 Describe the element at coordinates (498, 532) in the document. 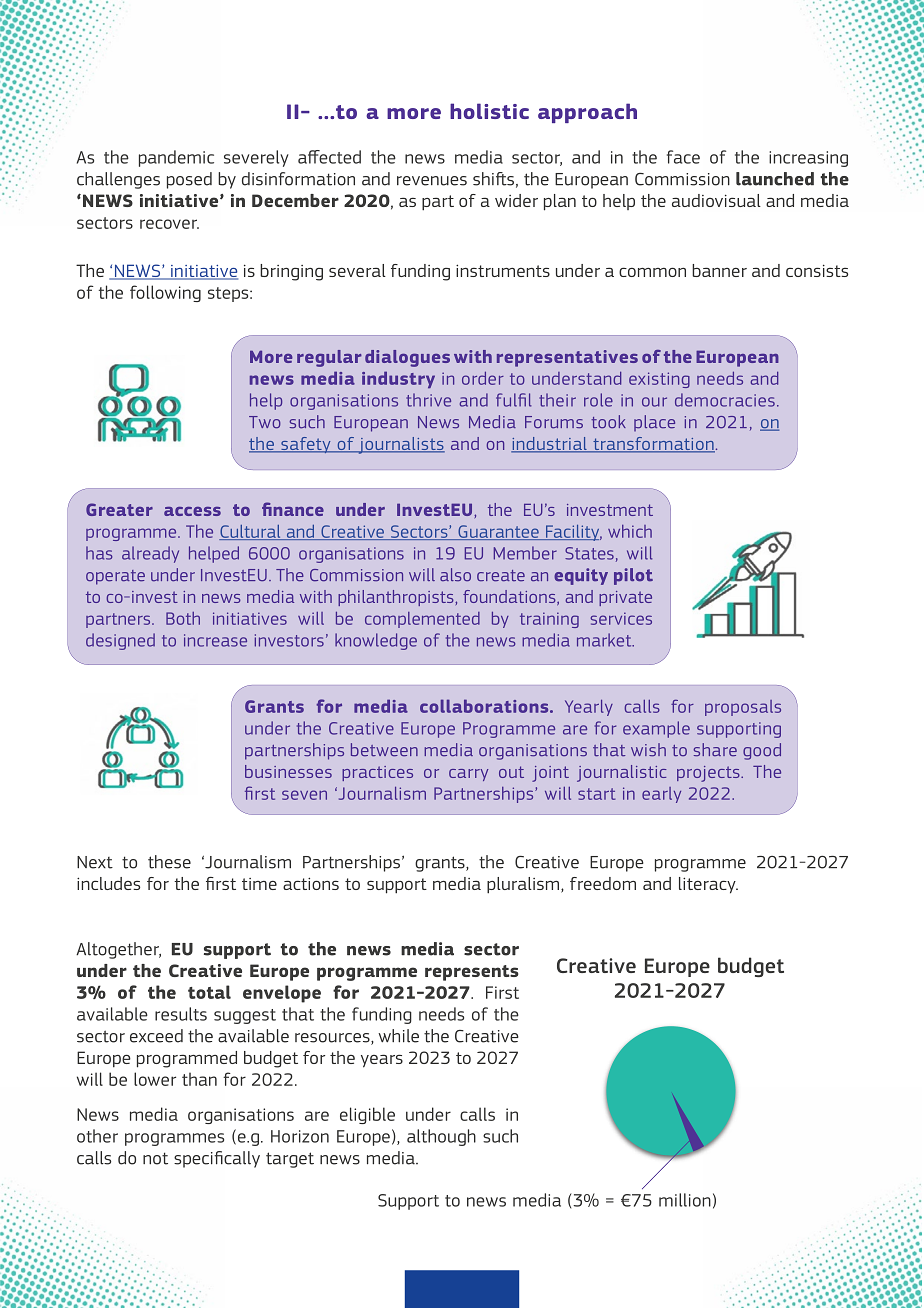

I see `Guarantee` at that location.
